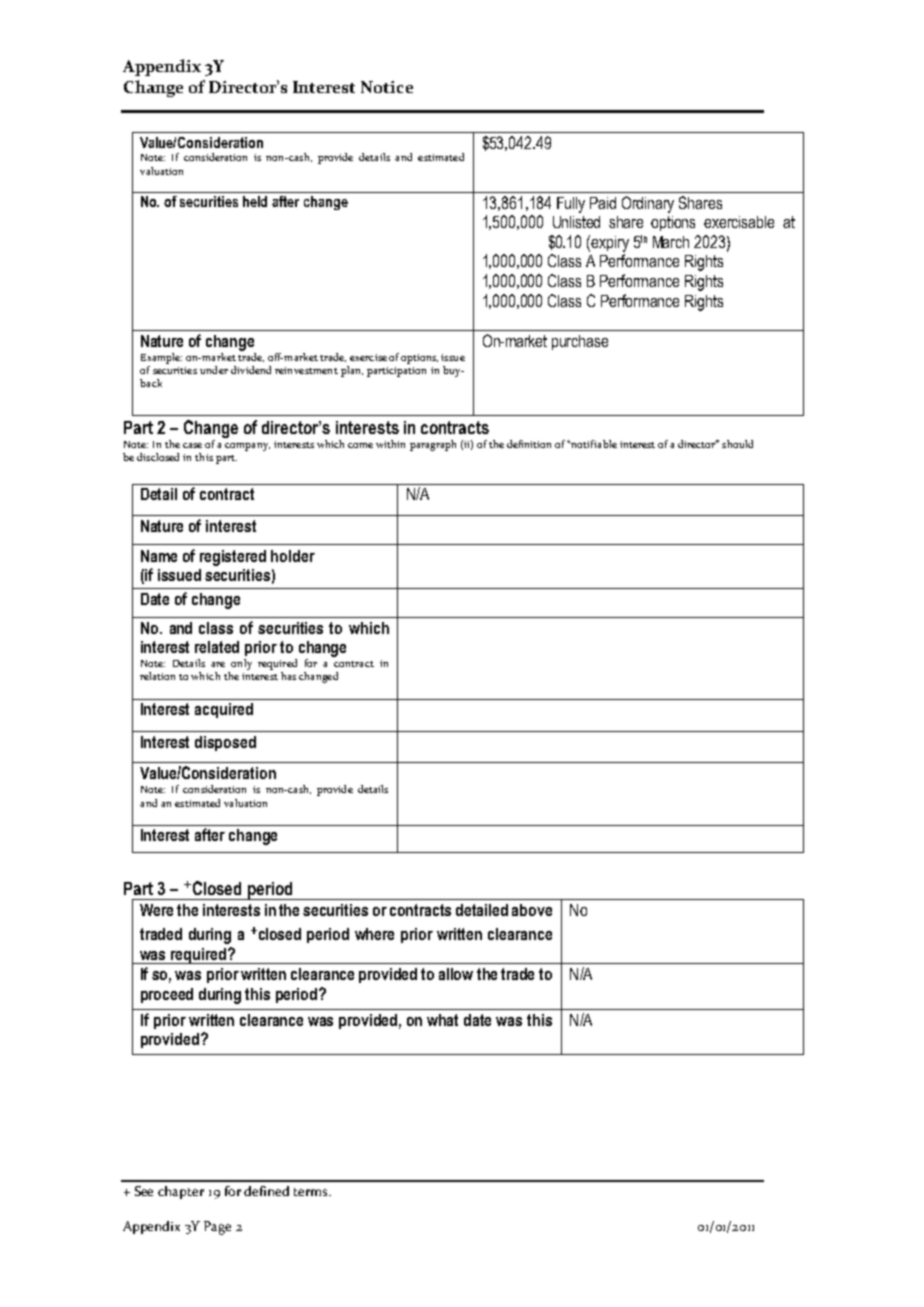 The width and height of the screenshot is (924, 1307). What do you see at coordinates (433, 445) in the screenshot?
I see `paragraph` at bounding box center [433, 445].
